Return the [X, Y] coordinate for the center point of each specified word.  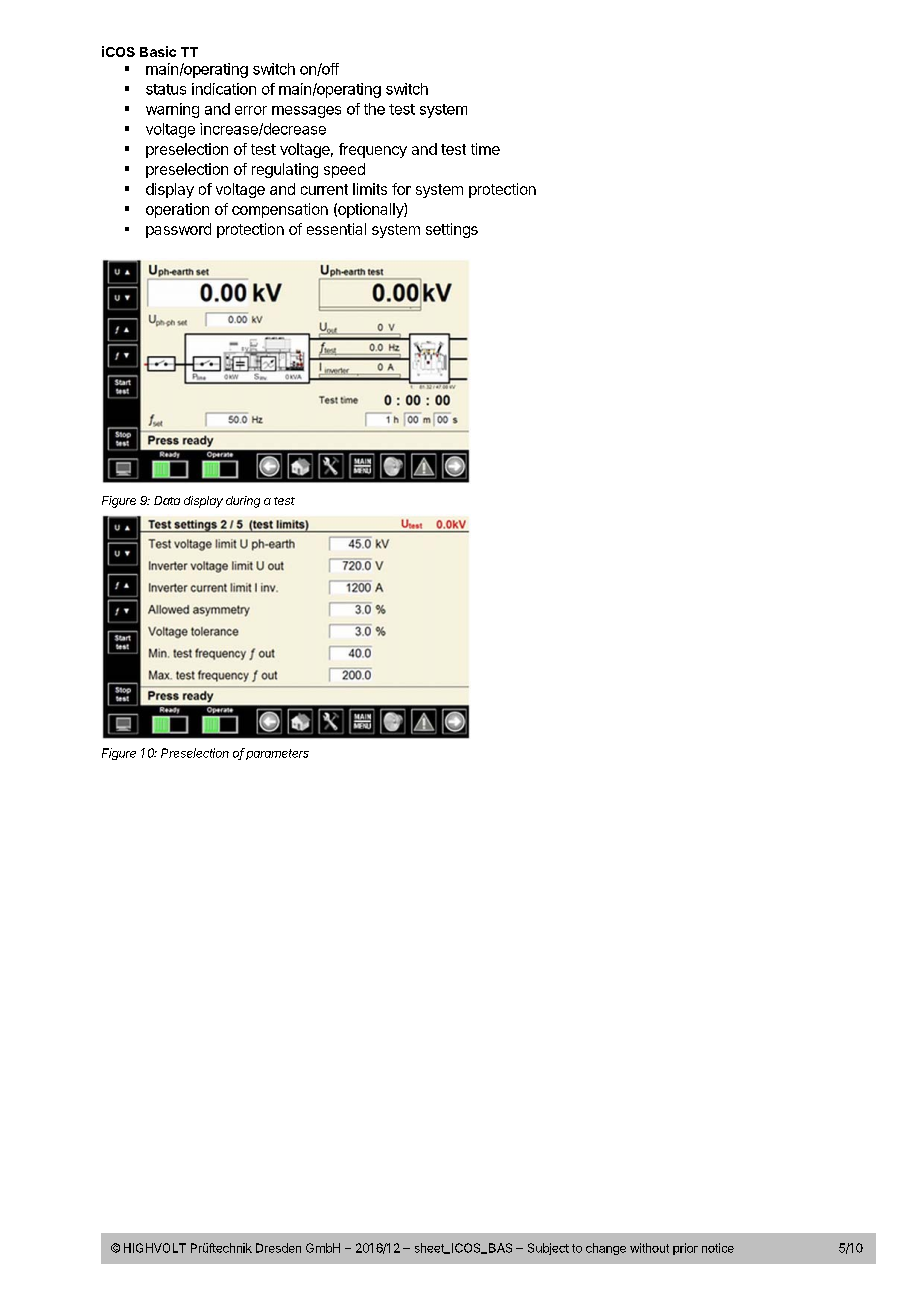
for [401, 189]
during [243, 502]
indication [224, 89]
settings [452, 230]
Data [167, 500]
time [485, 149]
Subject [548, 1249]
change [606, 1249]
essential [336, 229]
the [374, 109]
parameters [277, 754]
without [649, 1248]
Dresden [278, 1248]
